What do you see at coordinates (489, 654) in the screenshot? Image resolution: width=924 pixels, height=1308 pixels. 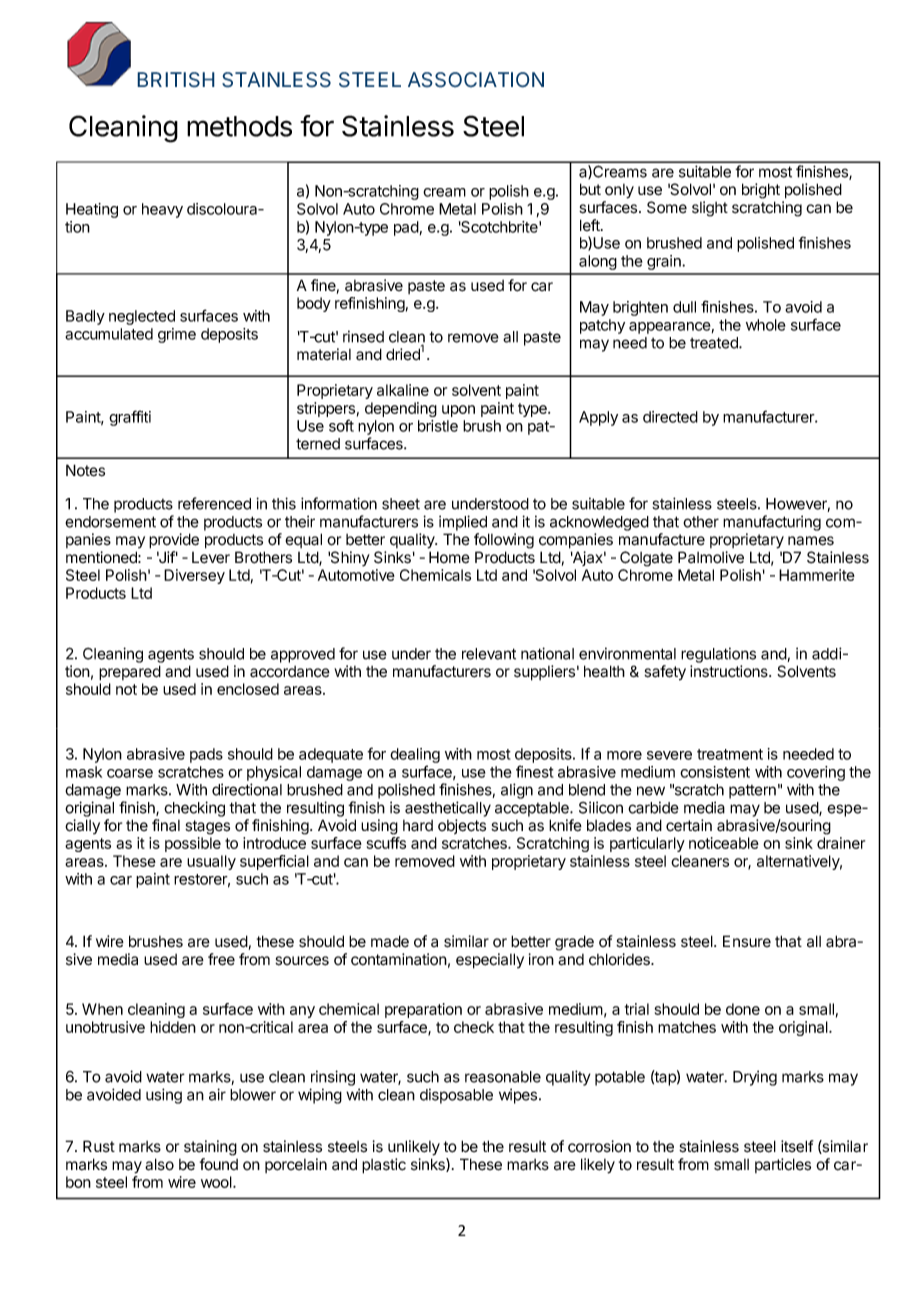 I see `relevant` at bounding box center [489, 654].
